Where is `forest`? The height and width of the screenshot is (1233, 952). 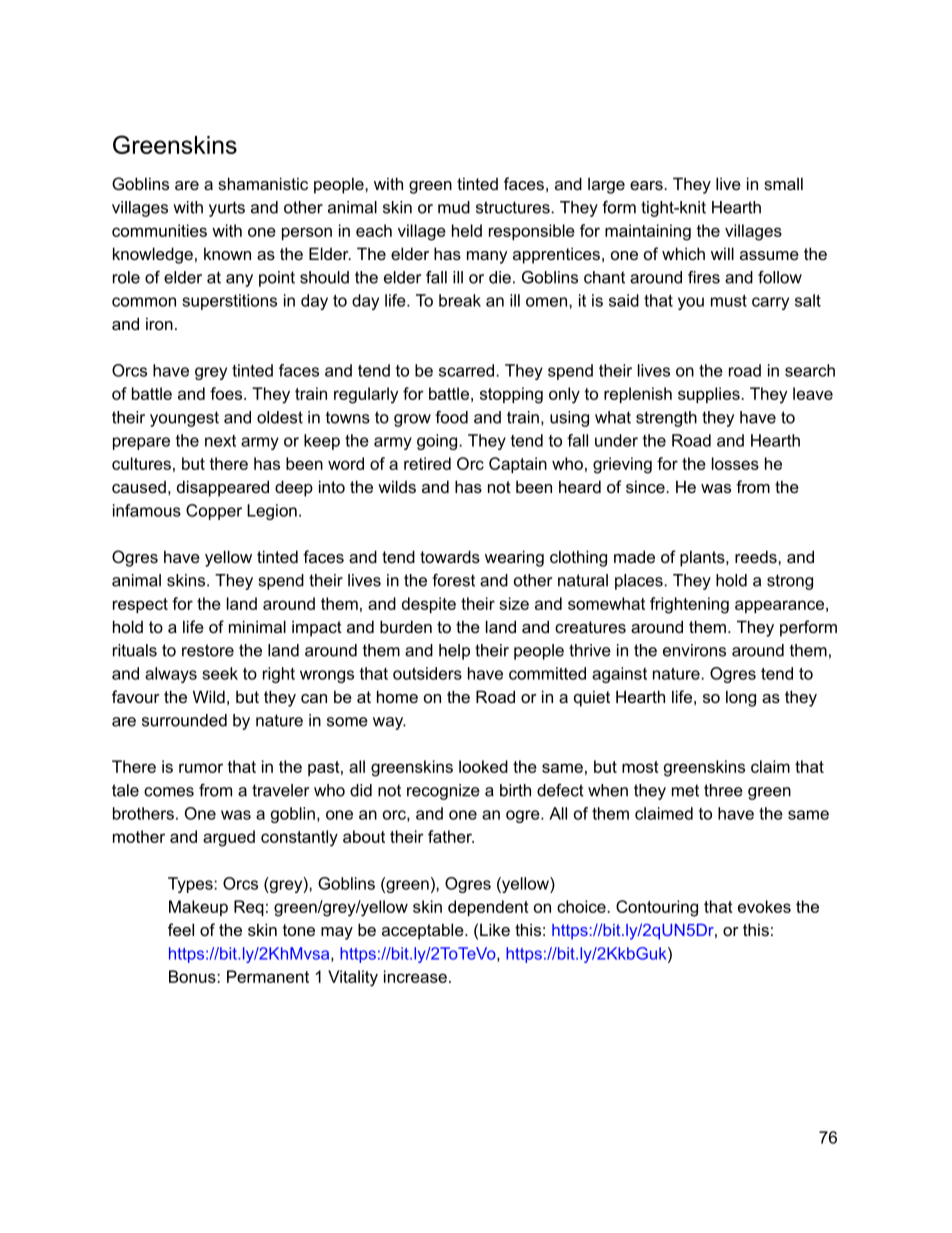 forest is located at coordinates (453, 580).
